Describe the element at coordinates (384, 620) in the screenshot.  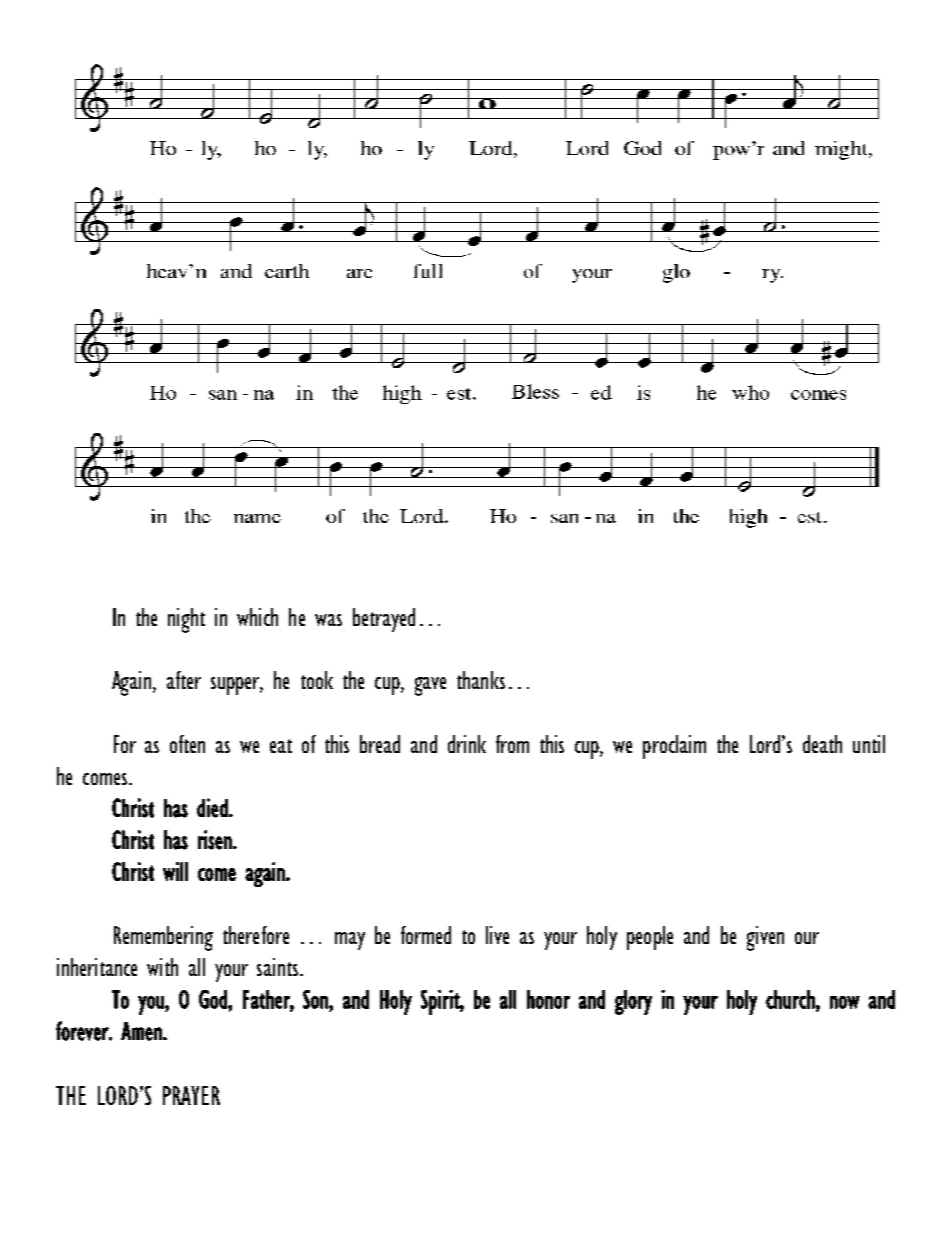
I see `betrayed` at that location.
